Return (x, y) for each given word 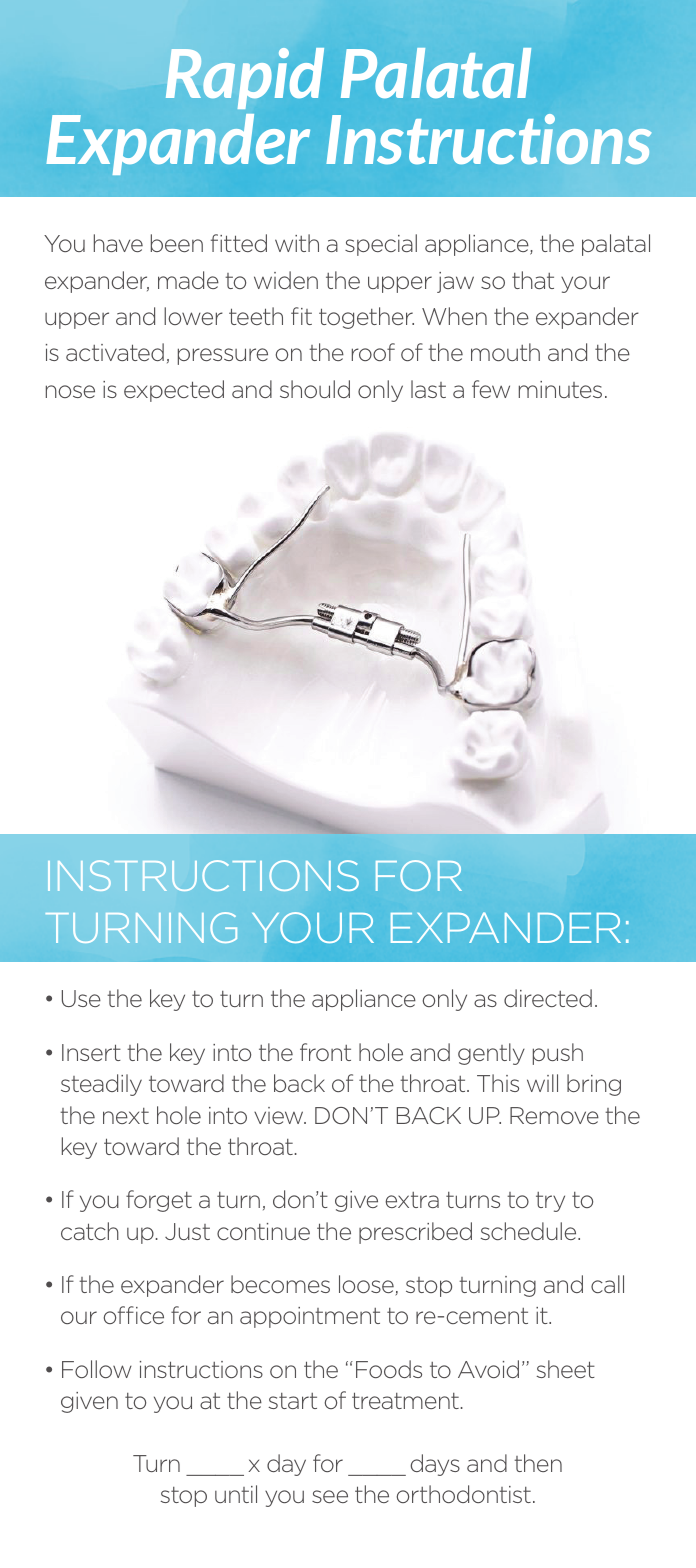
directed (548, 998)
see (330, 1496)
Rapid (245, 78)
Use (81, 998)
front (325, 1052)
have (118, 243)
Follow (97, 1369)
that (533, 280)
